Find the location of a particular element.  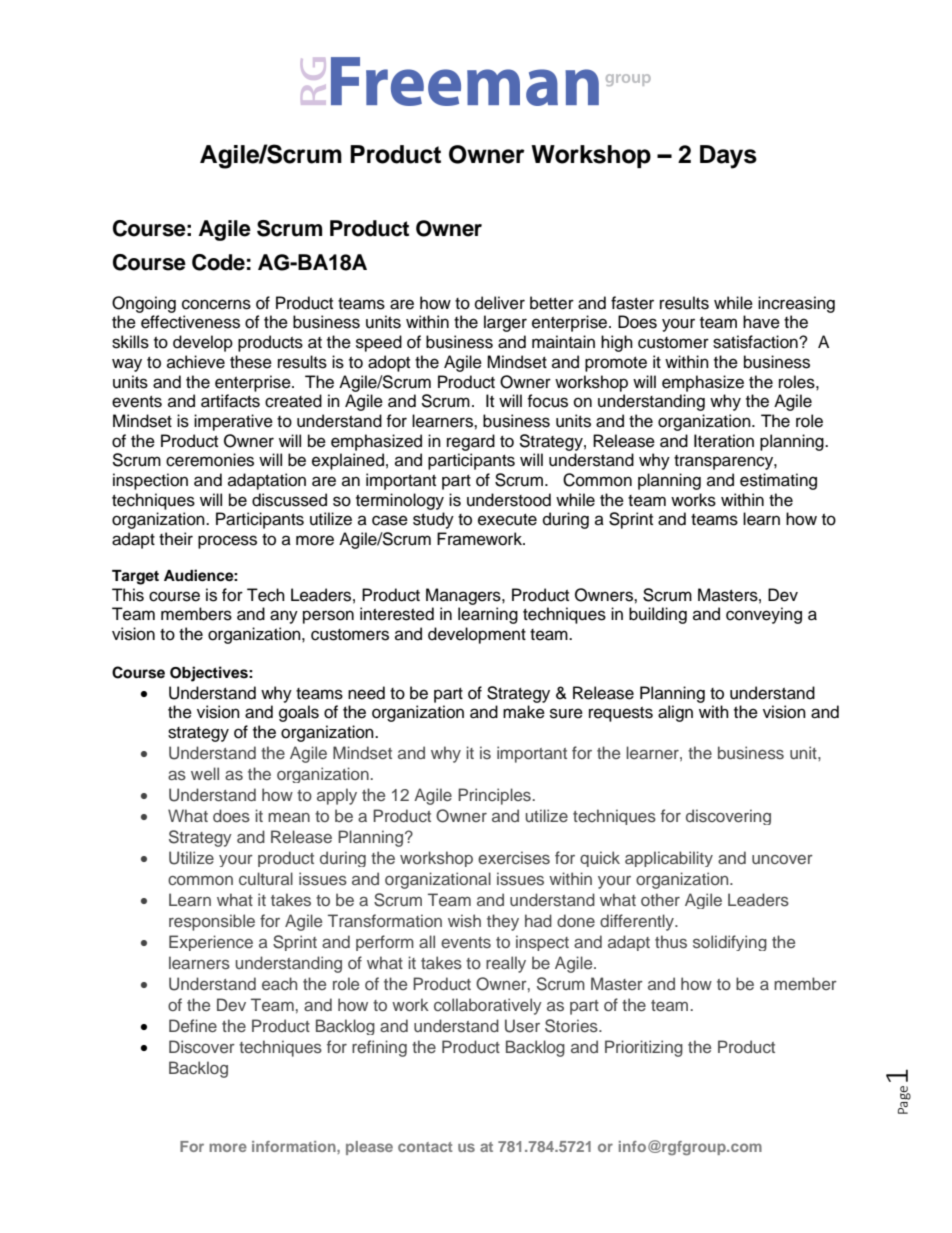

estimating is located at coordinates (778, 481).
